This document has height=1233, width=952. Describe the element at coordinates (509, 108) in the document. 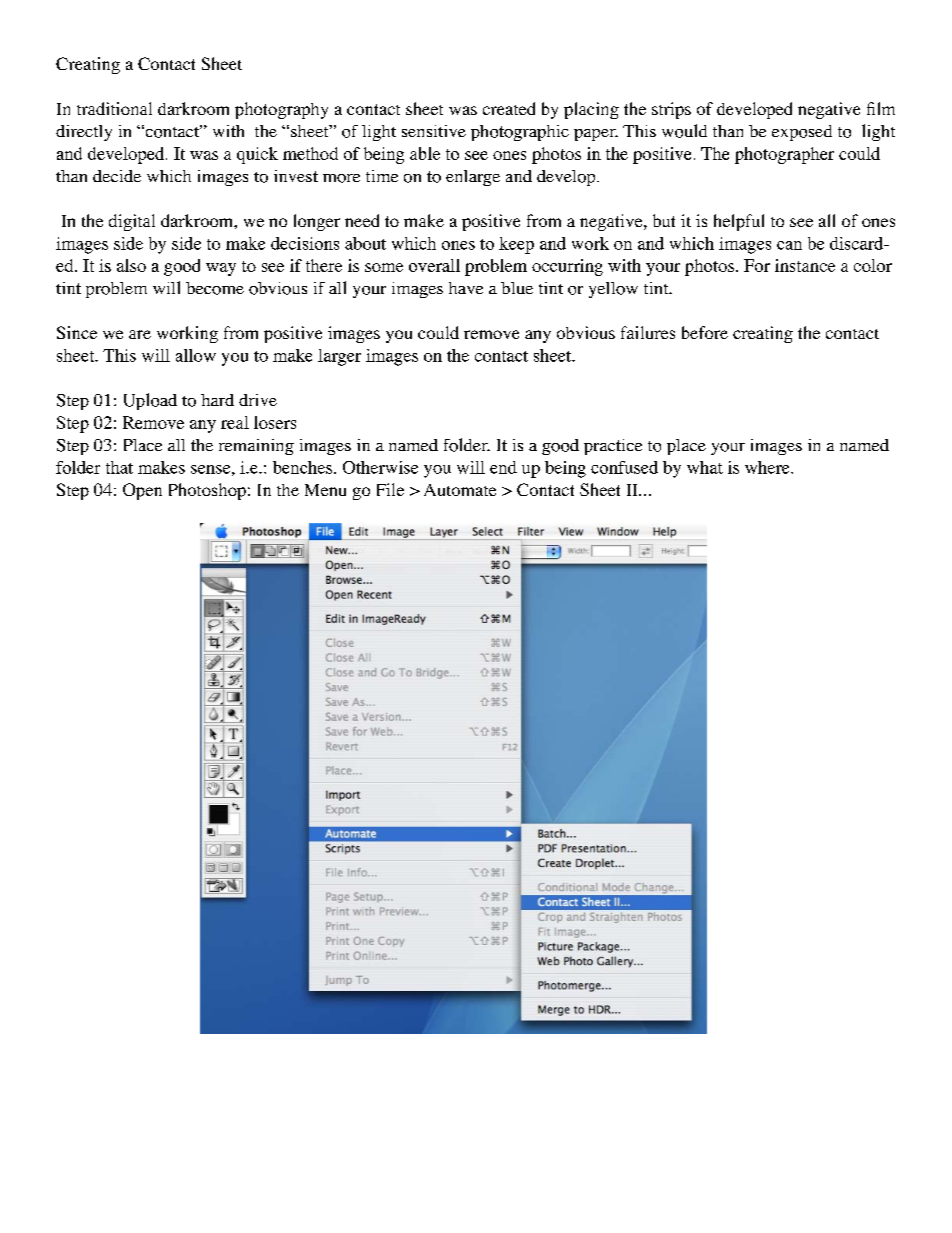

I see `created` at that location.
